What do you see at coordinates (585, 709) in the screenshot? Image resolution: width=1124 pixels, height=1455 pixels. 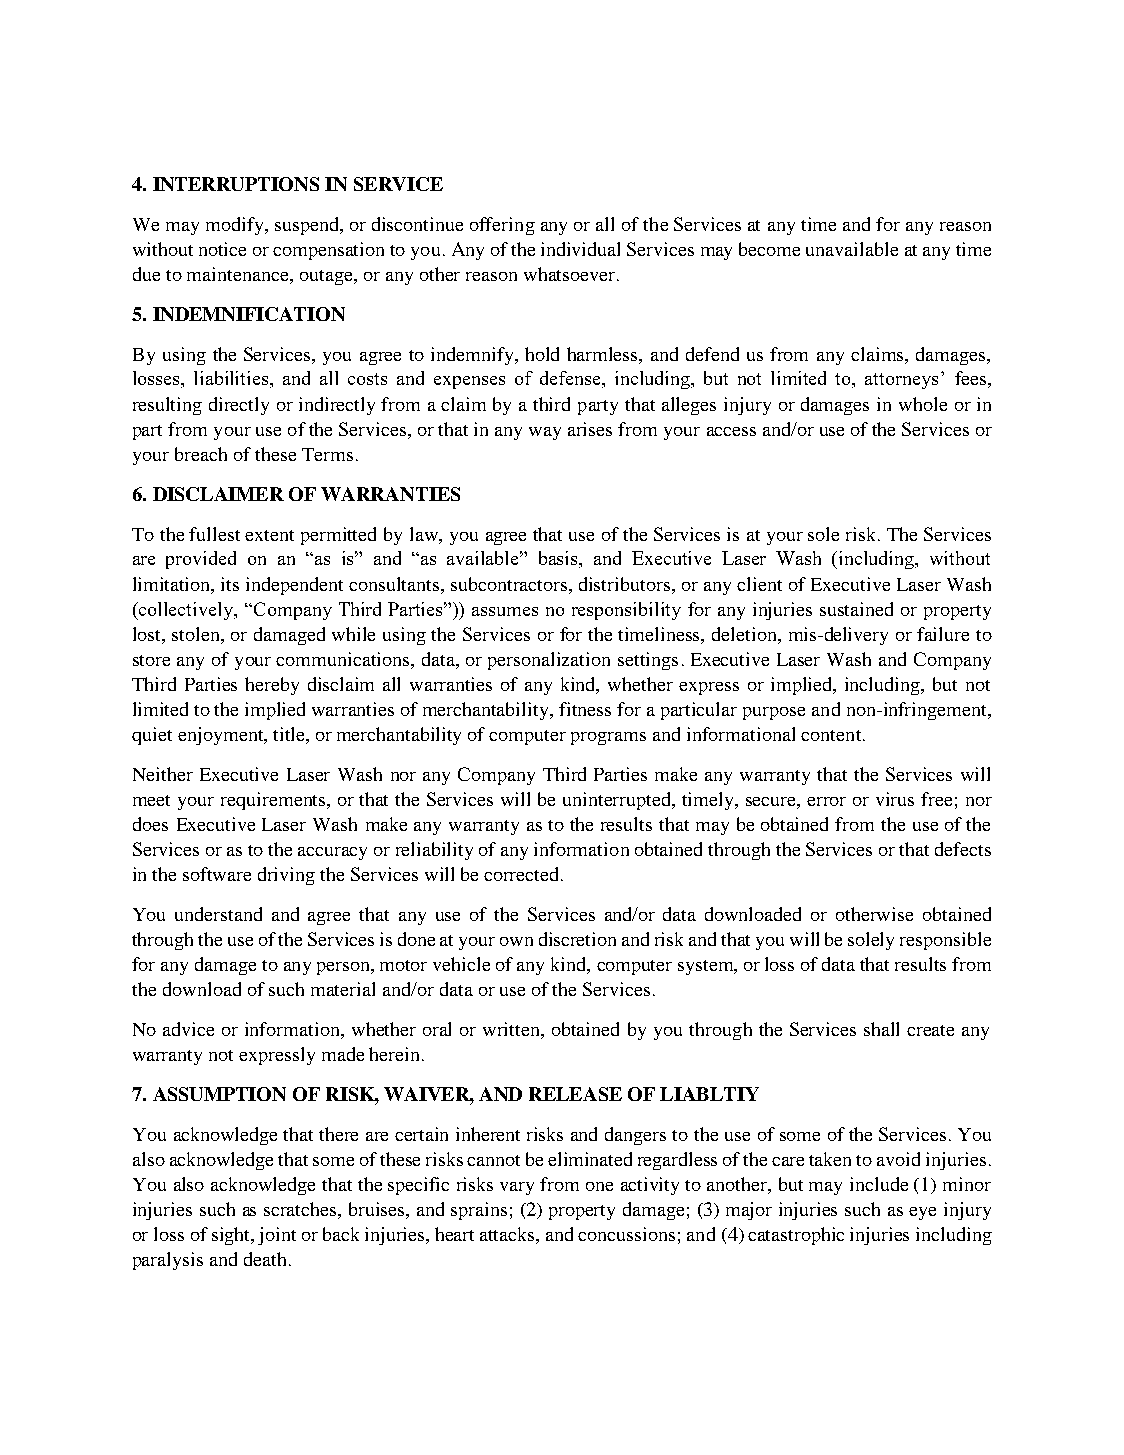 I see `fitness` at bounding box center [585, 709].
